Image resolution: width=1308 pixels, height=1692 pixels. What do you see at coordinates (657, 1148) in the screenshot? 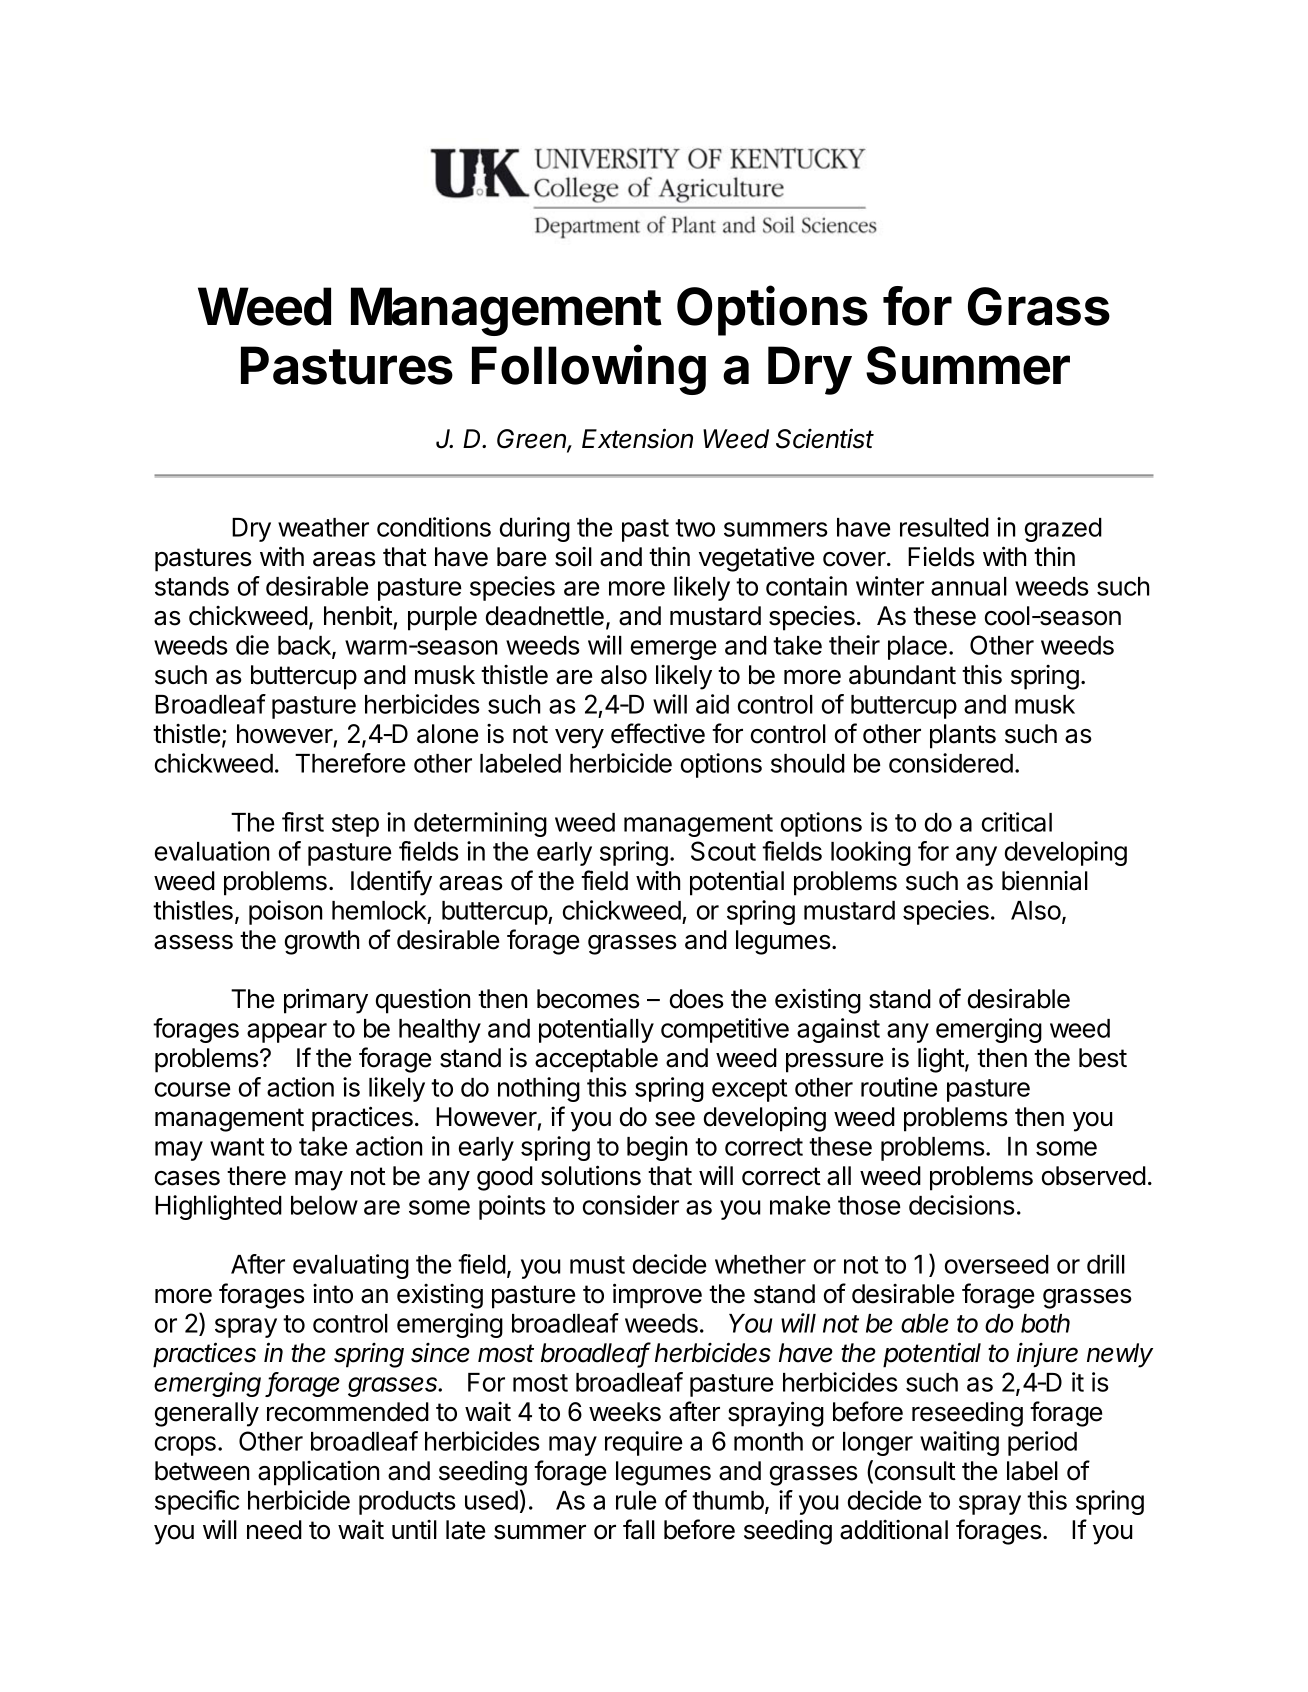
I see `begin` at bounding box center [657, 1148].
